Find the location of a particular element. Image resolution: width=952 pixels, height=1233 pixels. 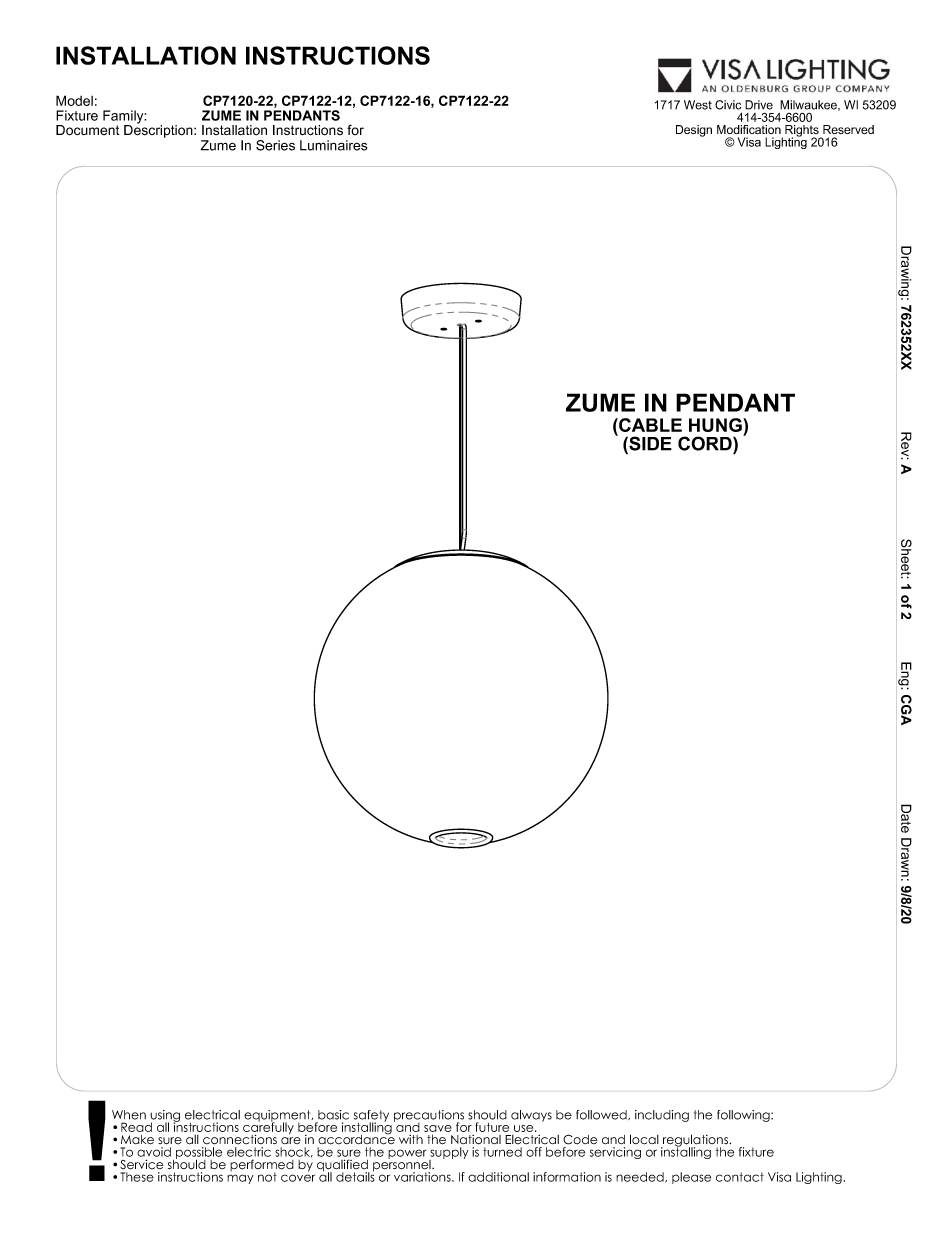

Luminaires is located at coordinates (333, 145).
